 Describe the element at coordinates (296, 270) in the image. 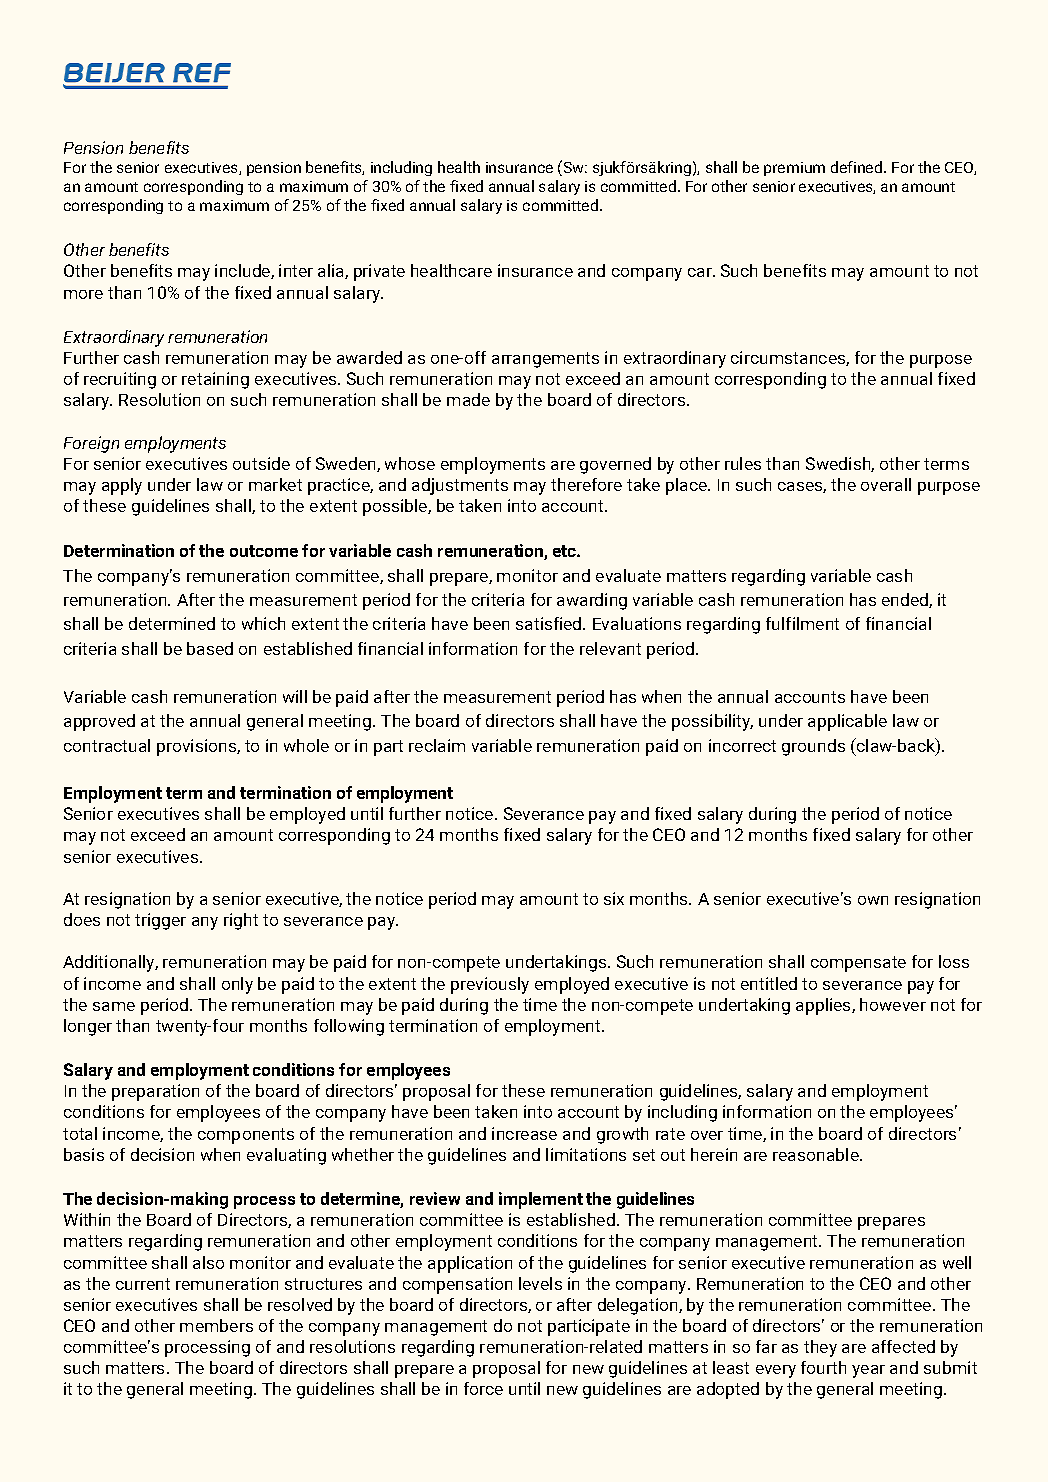

I see `inter` at that location.
